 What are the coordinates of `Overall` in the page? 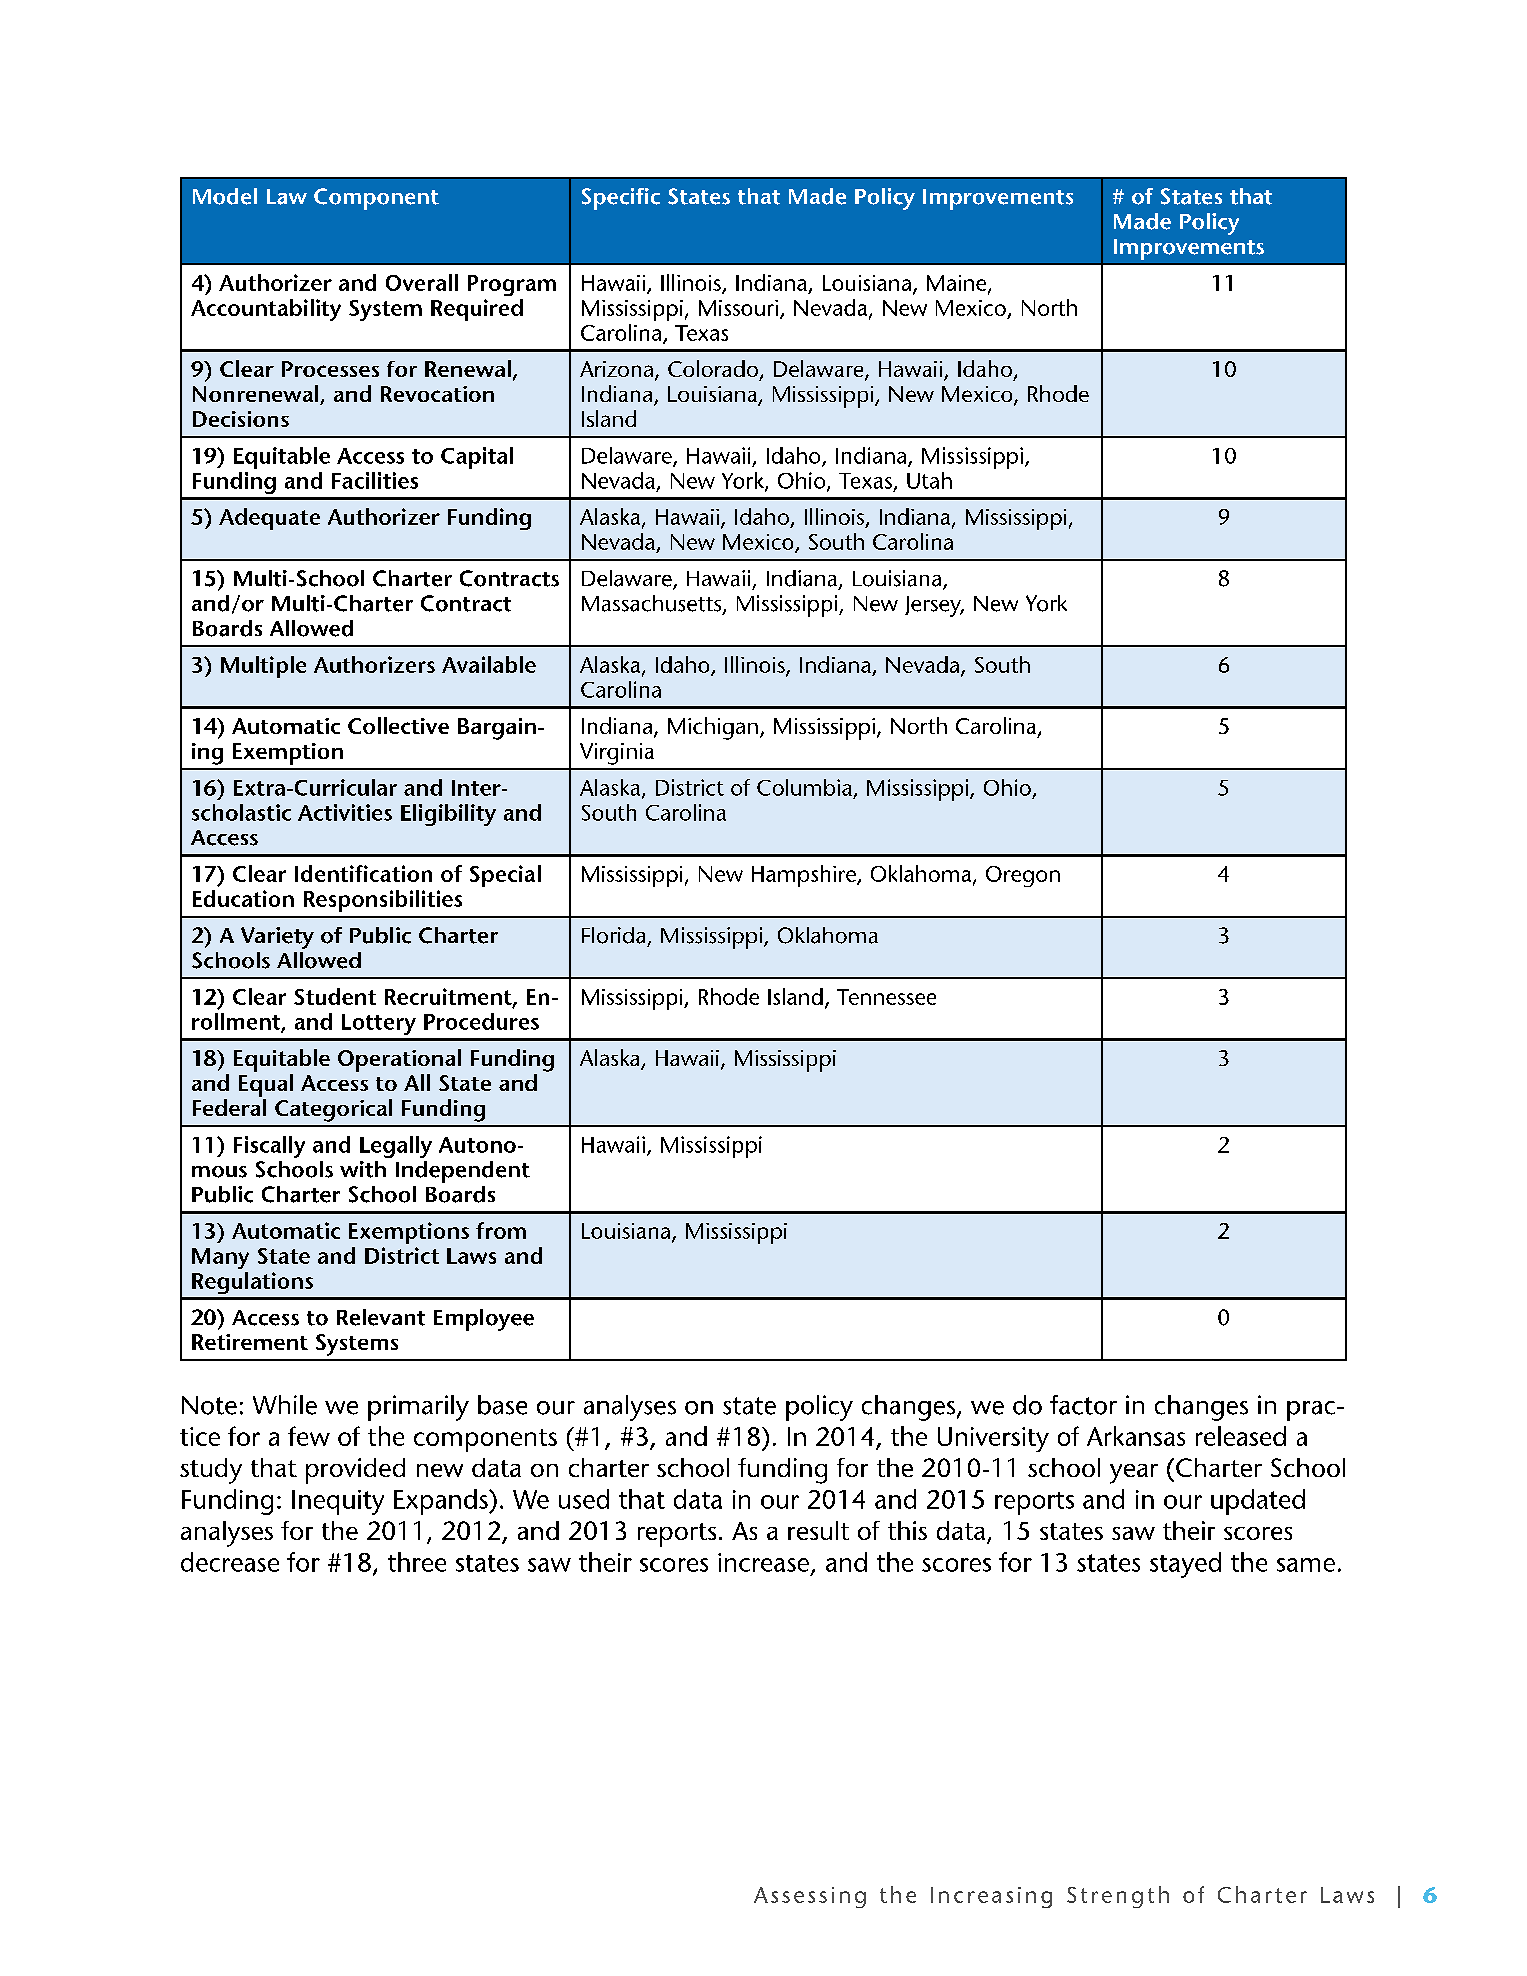 It's located at (422, 282).
